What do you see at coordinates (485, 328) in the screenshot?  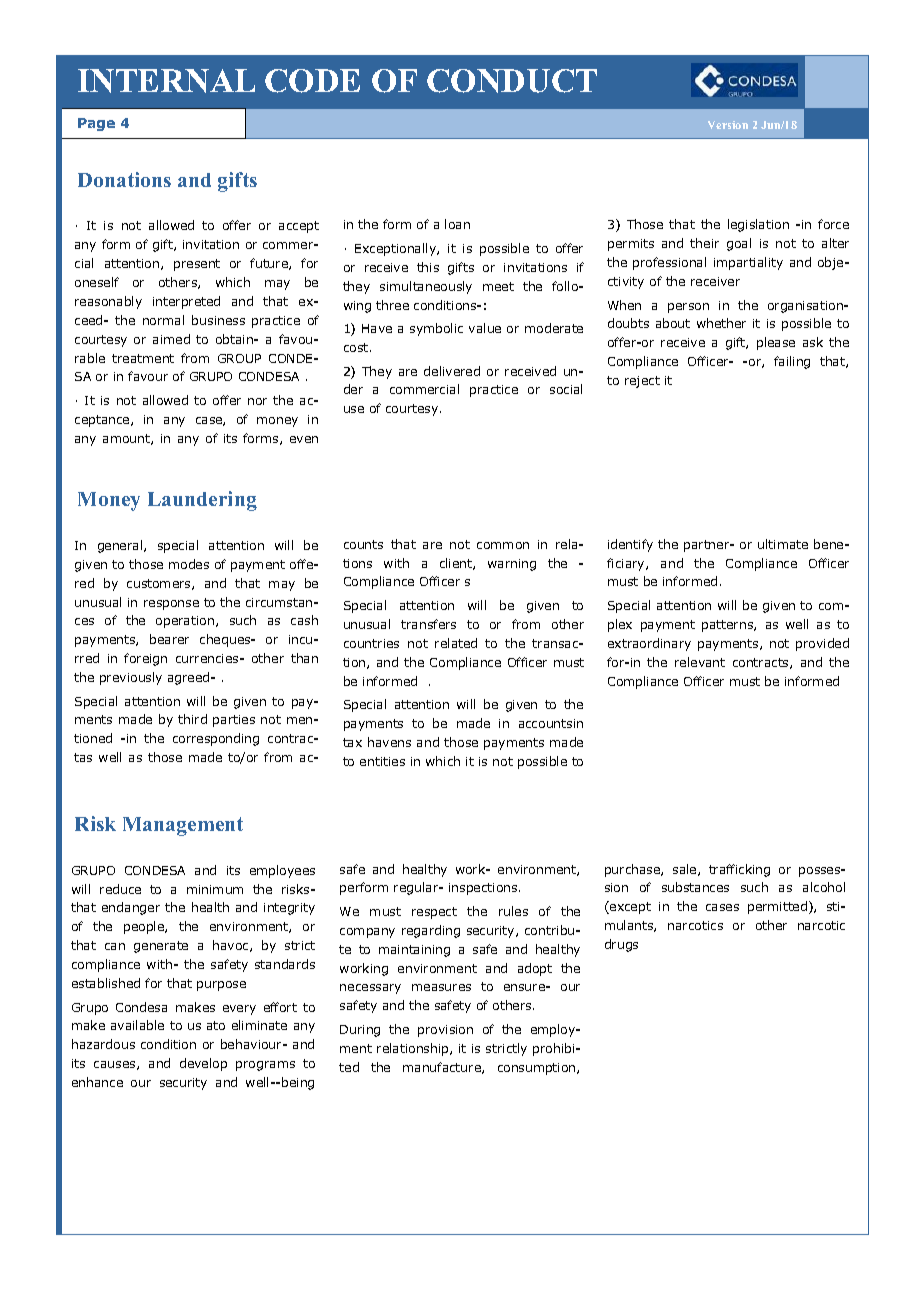 I see `value` at bounding box center [485, 328].
